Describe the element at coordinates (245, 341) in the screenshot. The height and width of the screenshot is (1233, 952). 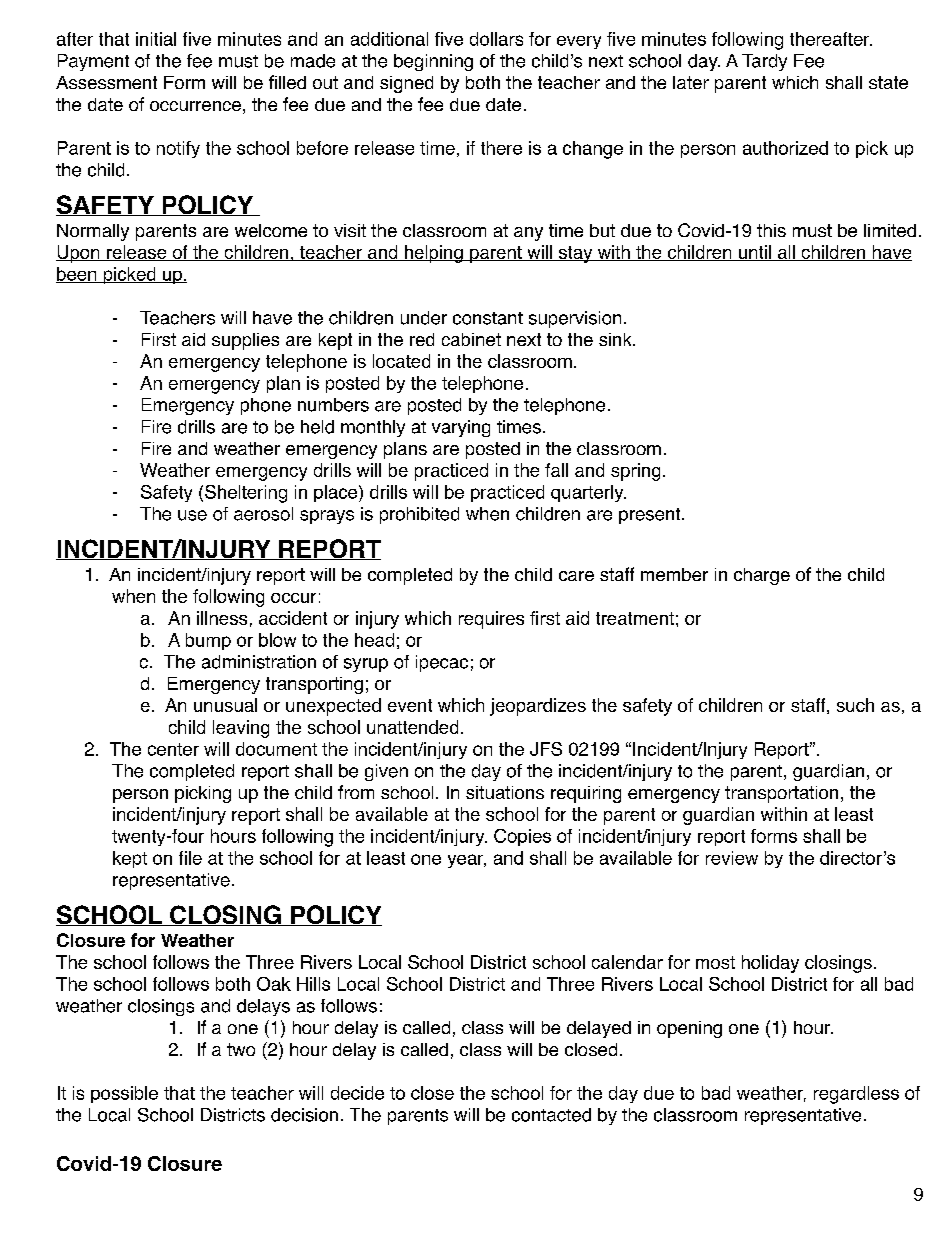
I see `supplies` at that location.
